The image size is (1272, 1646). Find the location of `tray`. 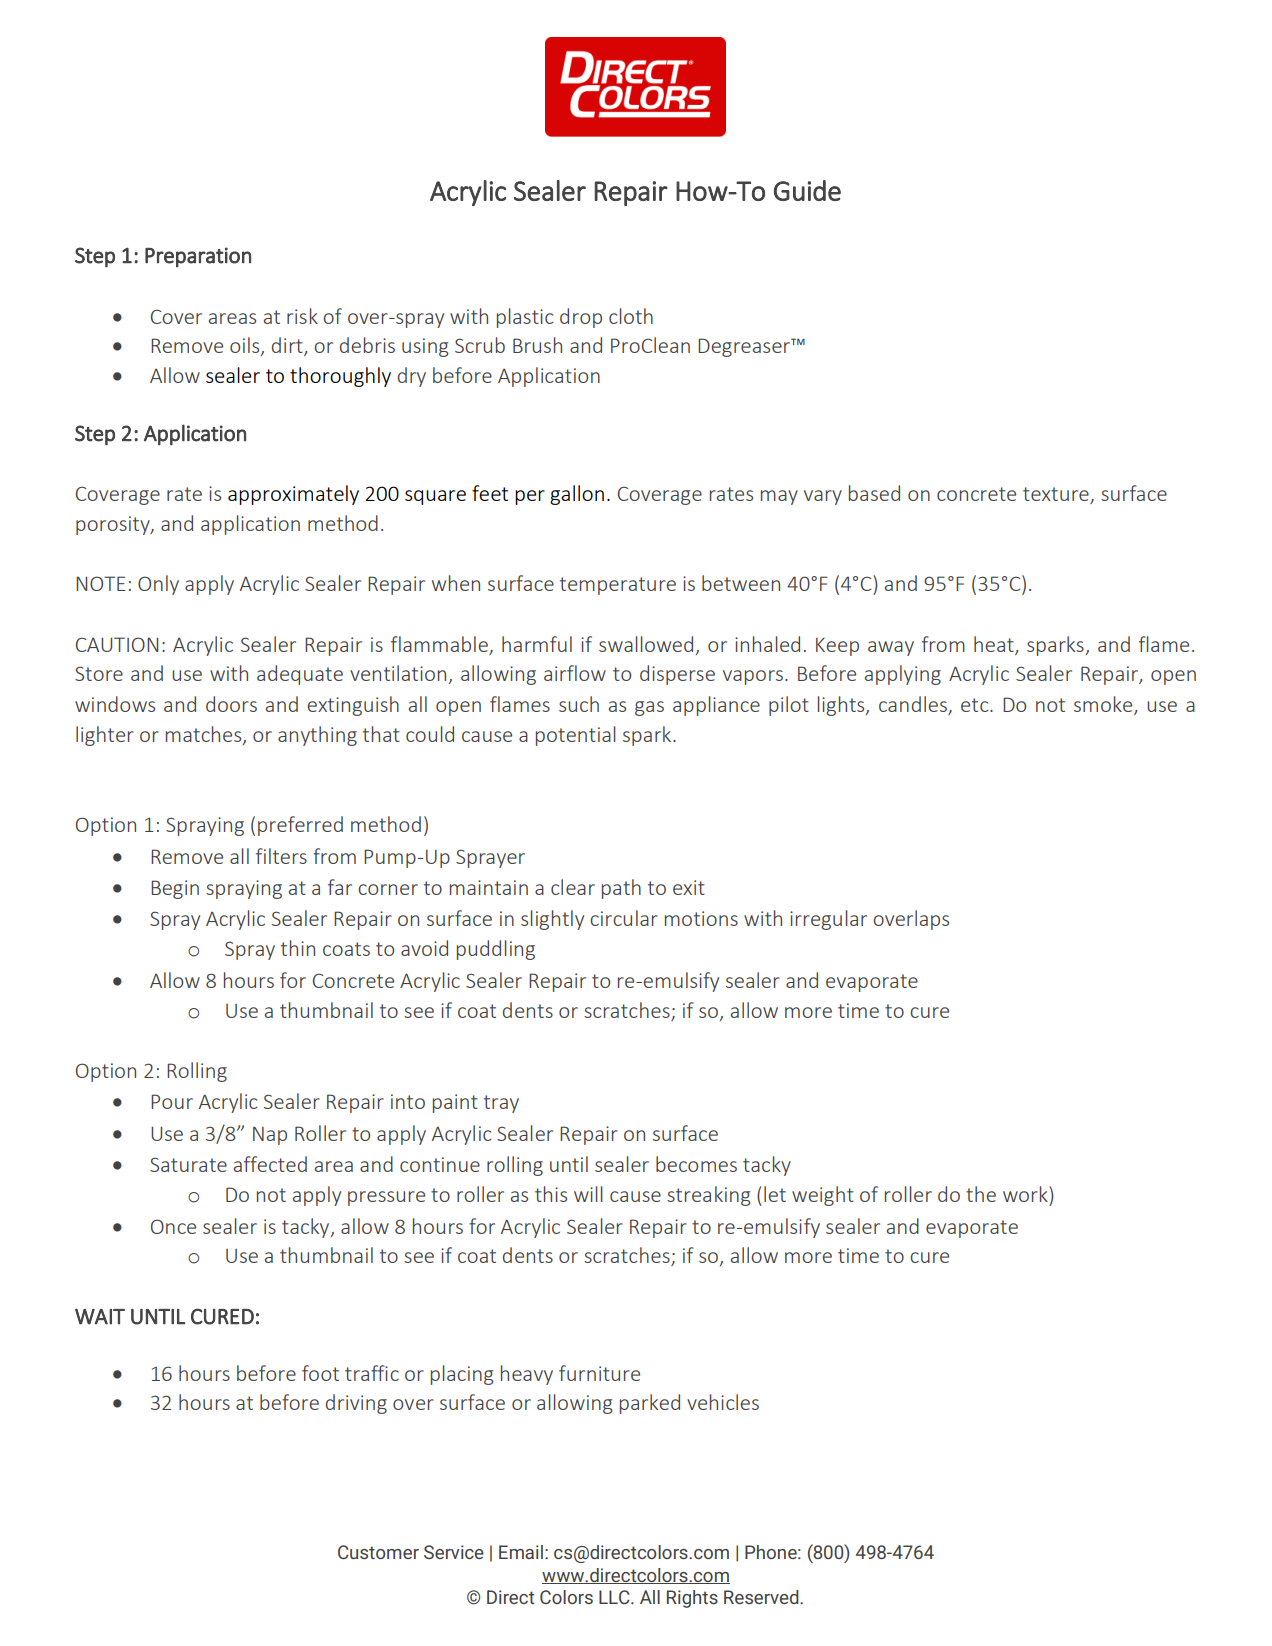

tray is located at coordinates (501, 1104).
